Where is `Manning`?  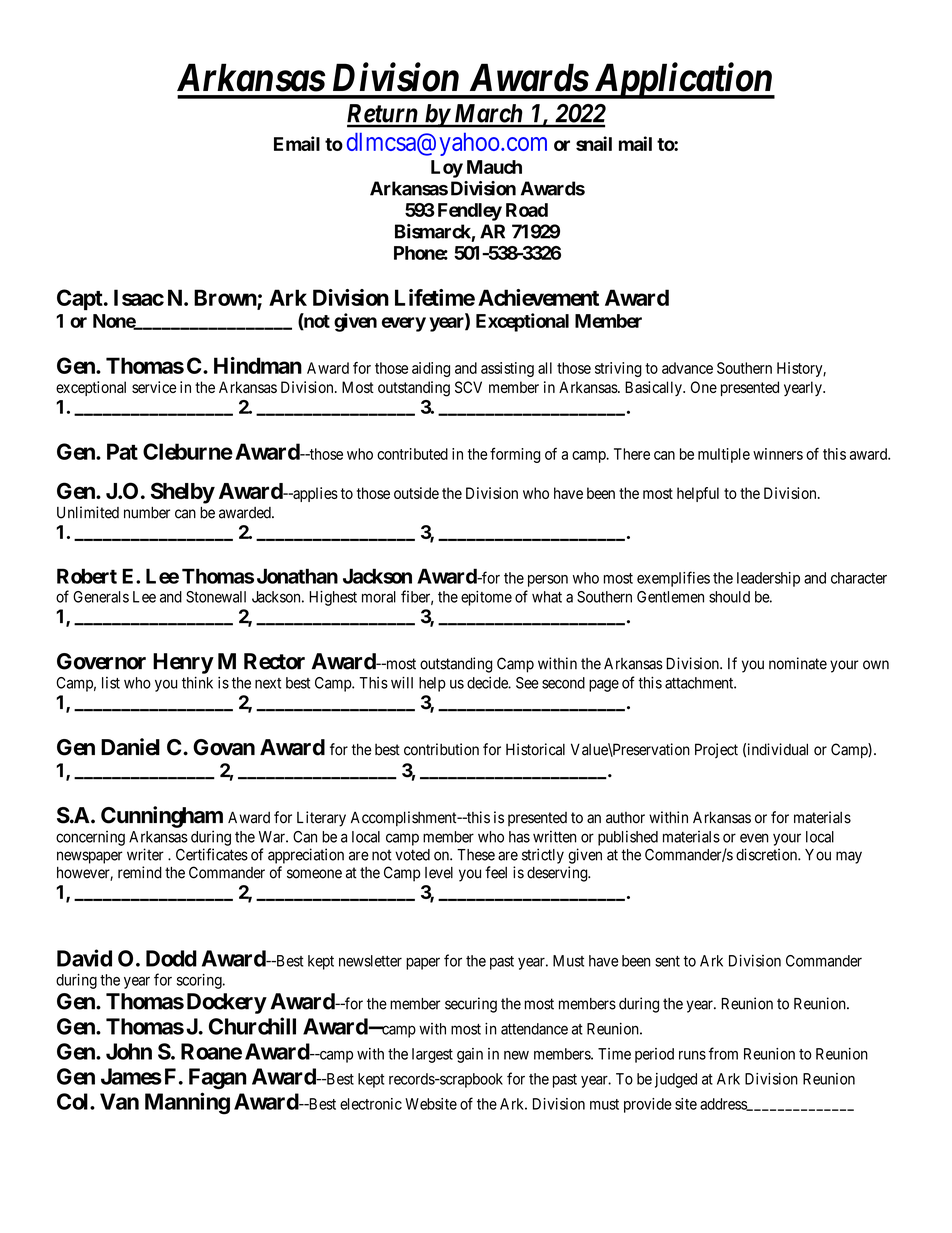
Manning is located at coordinates (187, 1103).
